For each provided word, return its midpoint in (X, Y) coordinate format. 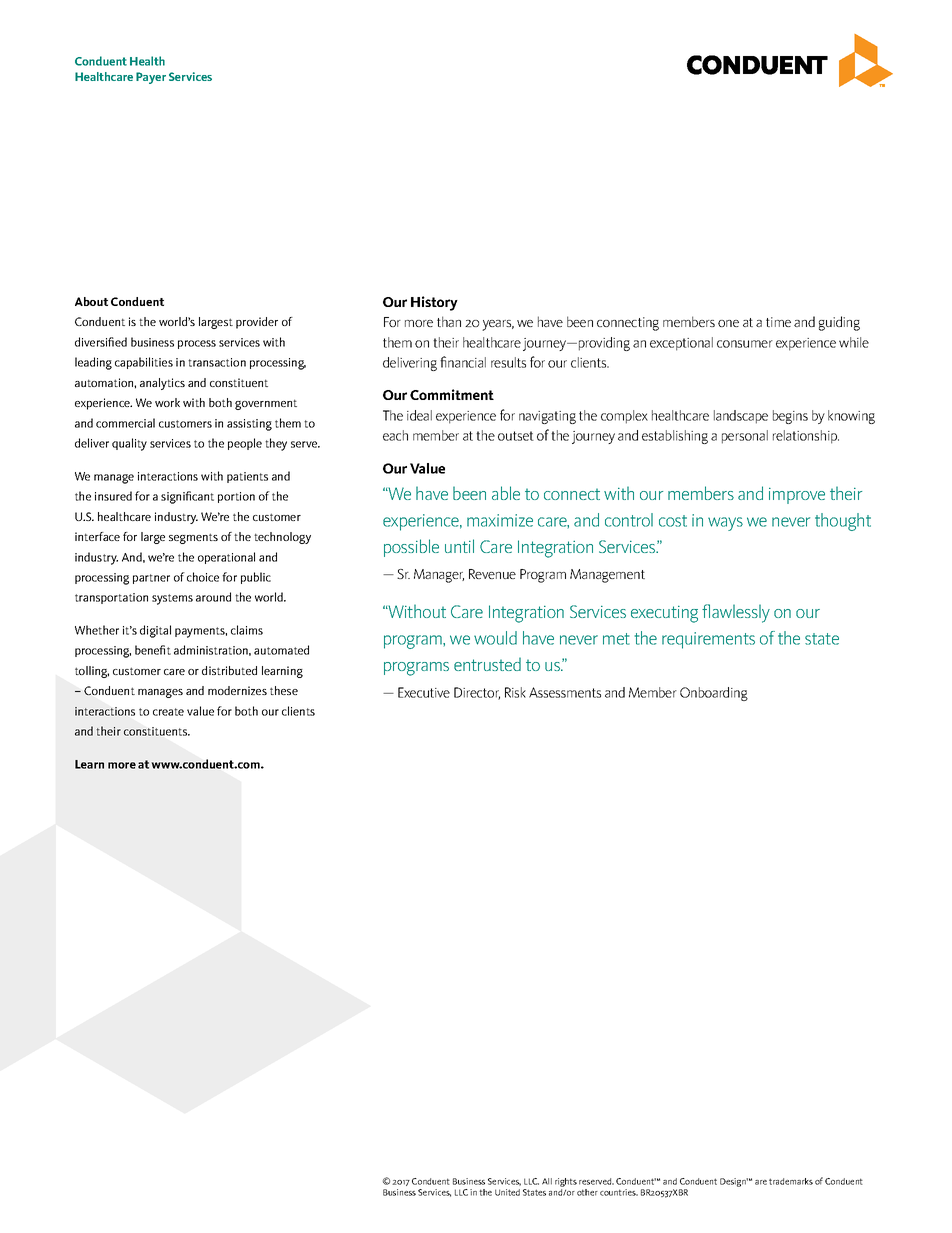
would (495, 638)
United (507, 1192)
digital (155, 631)
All (547, 1181)
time (778, 322)
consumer (745, 344)
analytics (162, 384)
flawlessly (736, 613)
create (168, 712)
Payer (151, 78)
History (434, 303)
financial (463, 362)
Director (477, 693)
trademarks (791, 1181)
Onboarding (714, 694)
